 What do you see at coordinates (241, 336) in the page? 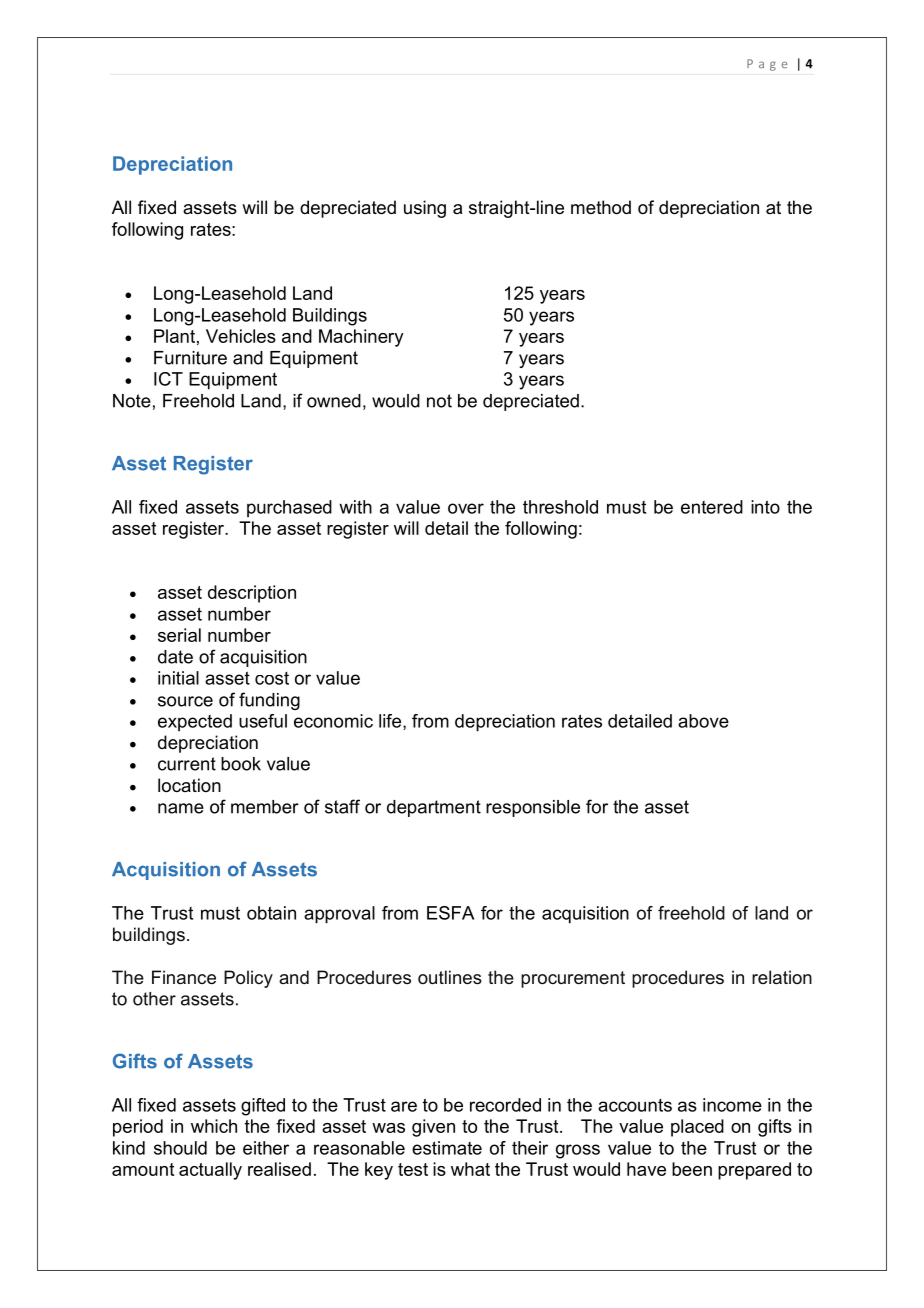
I see `Vehicles` at bounding box center [241, 336].
